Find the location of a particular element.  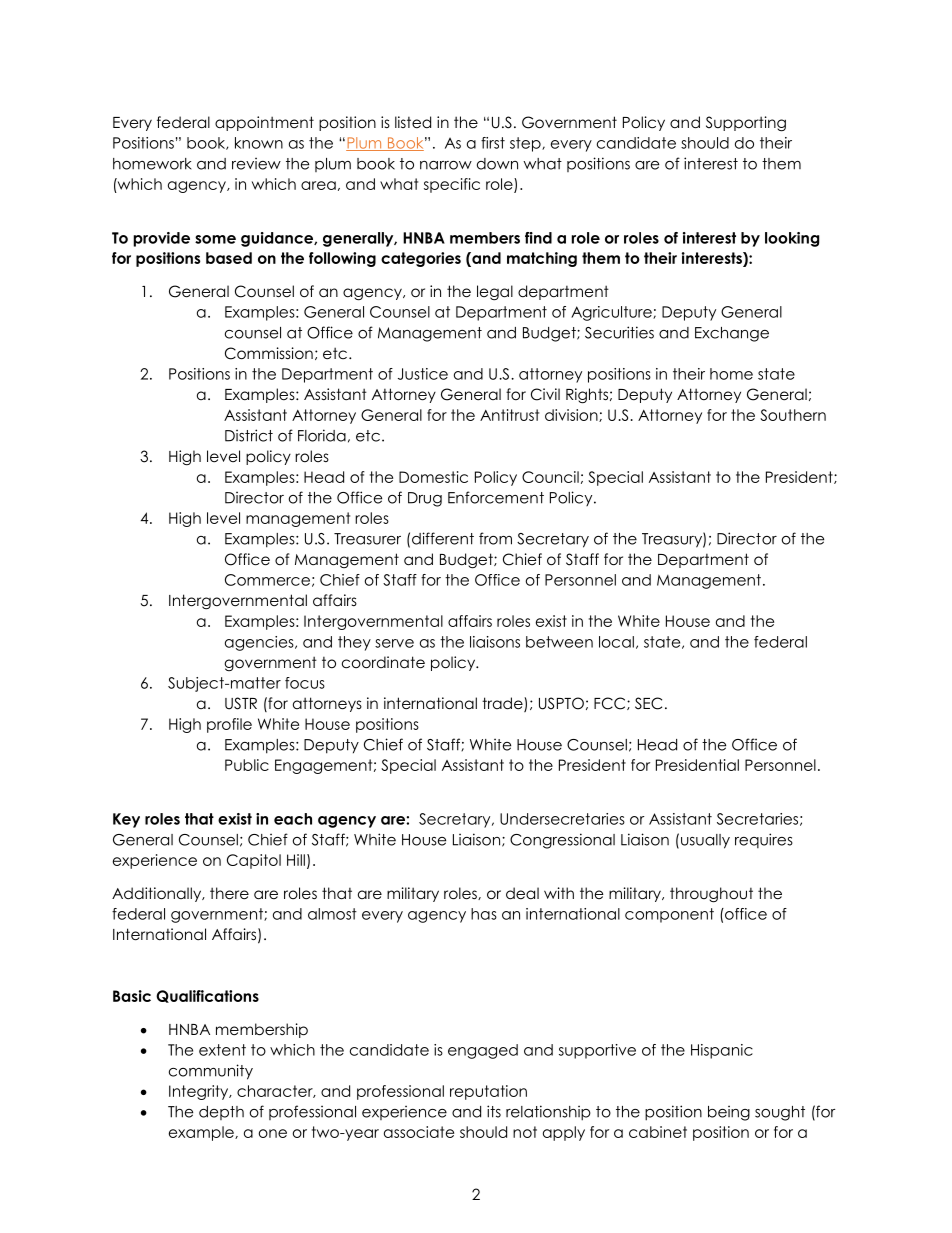

depth is located at coordinates (221, 1113).
